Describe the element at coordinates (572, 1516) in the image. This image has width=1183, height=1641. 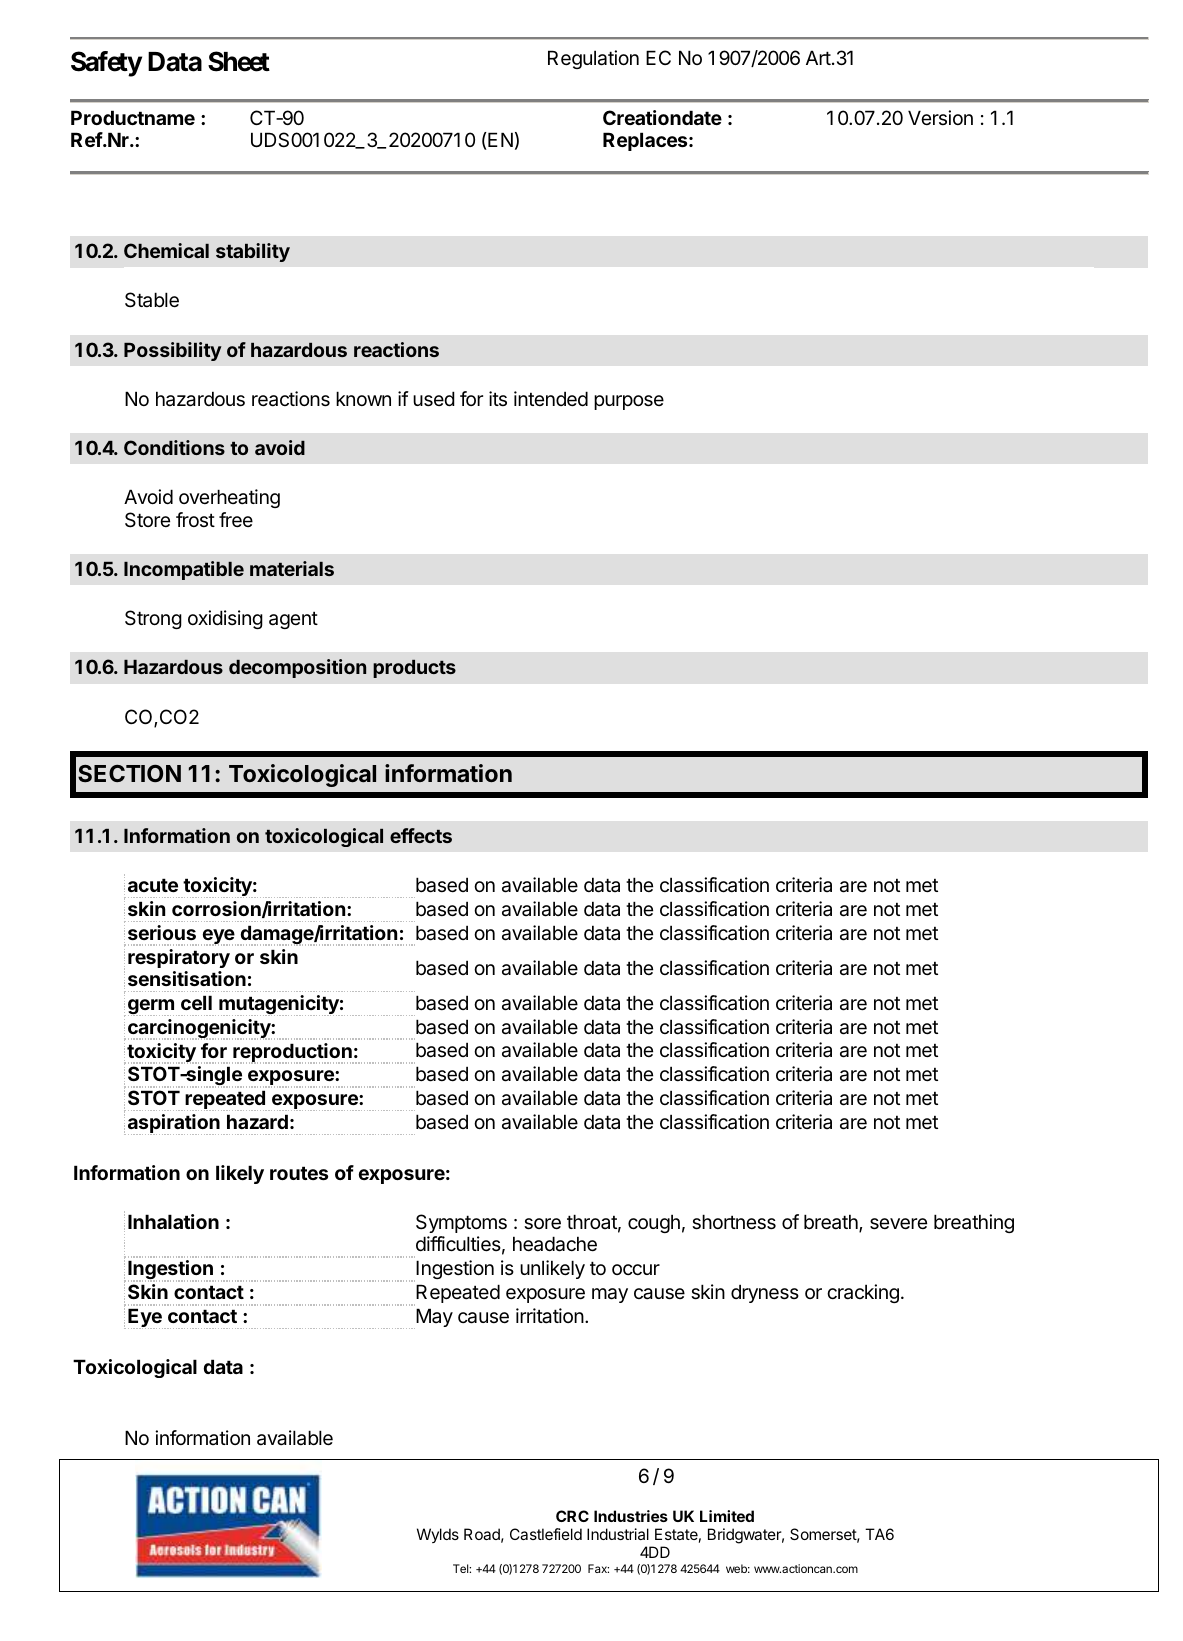
I see `CRC` at that location.
